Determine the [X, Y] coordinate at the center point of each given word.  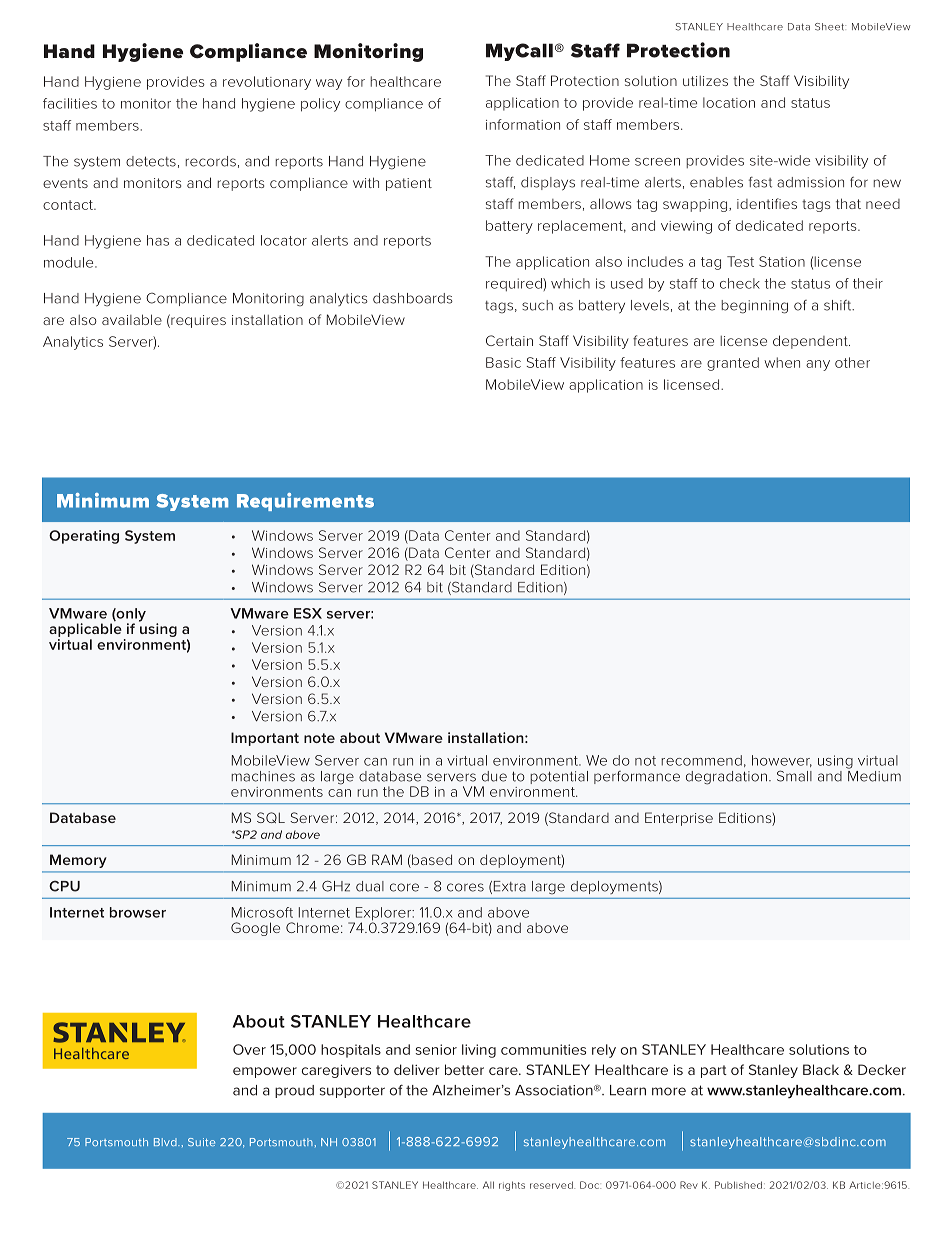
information [523, 124]
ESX [308, 613]
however [782, 761]
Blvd [166, 1142]
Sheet [830, 27]
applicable [85, 630]
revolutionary [267, 83]
